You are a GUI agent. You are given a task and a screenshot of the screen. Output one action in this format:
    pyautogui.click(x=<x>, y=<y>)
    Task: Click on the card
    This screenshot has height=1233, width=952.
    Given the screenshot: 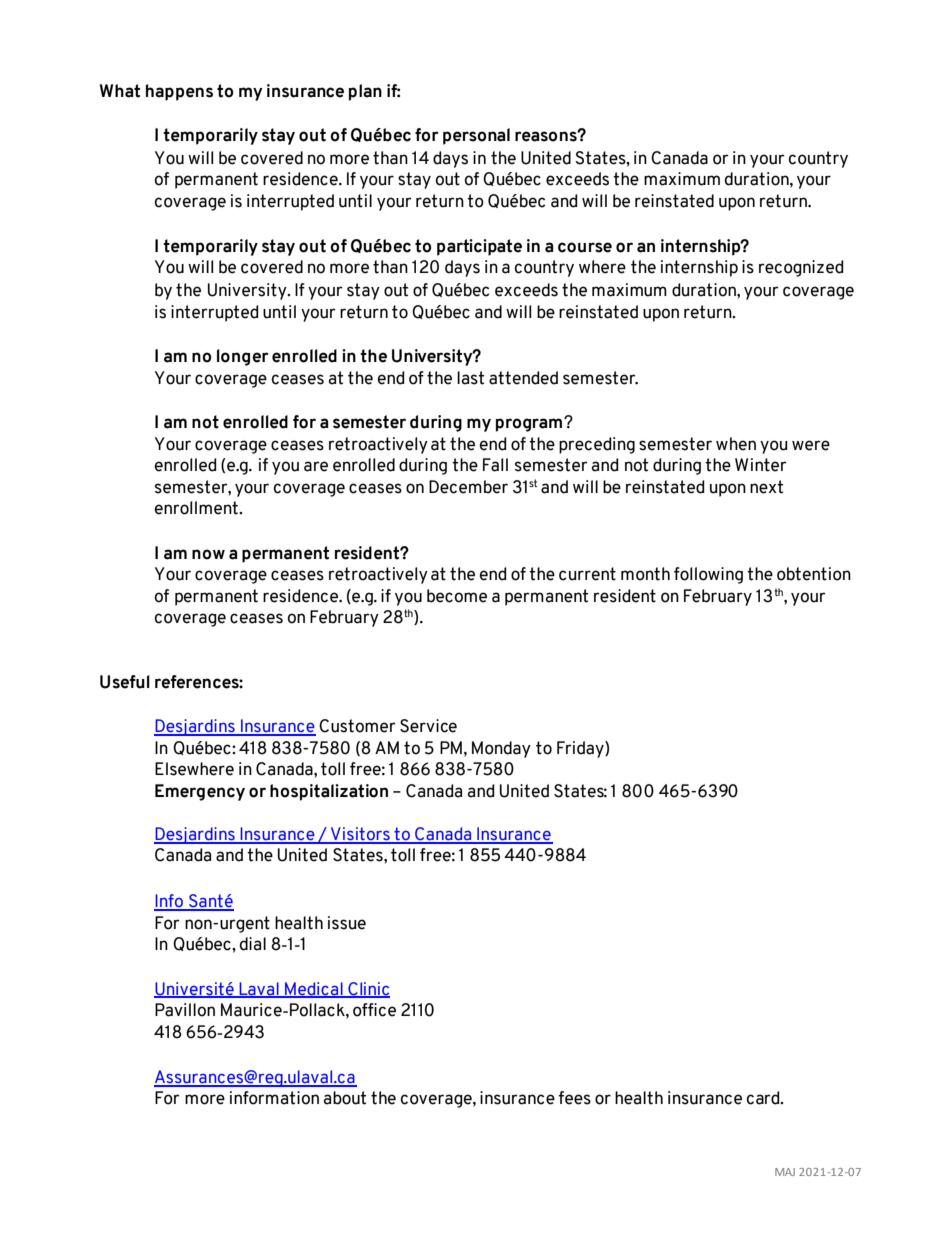 What is the action you would take?
    pyautogui.click(x=764, y=1098)
